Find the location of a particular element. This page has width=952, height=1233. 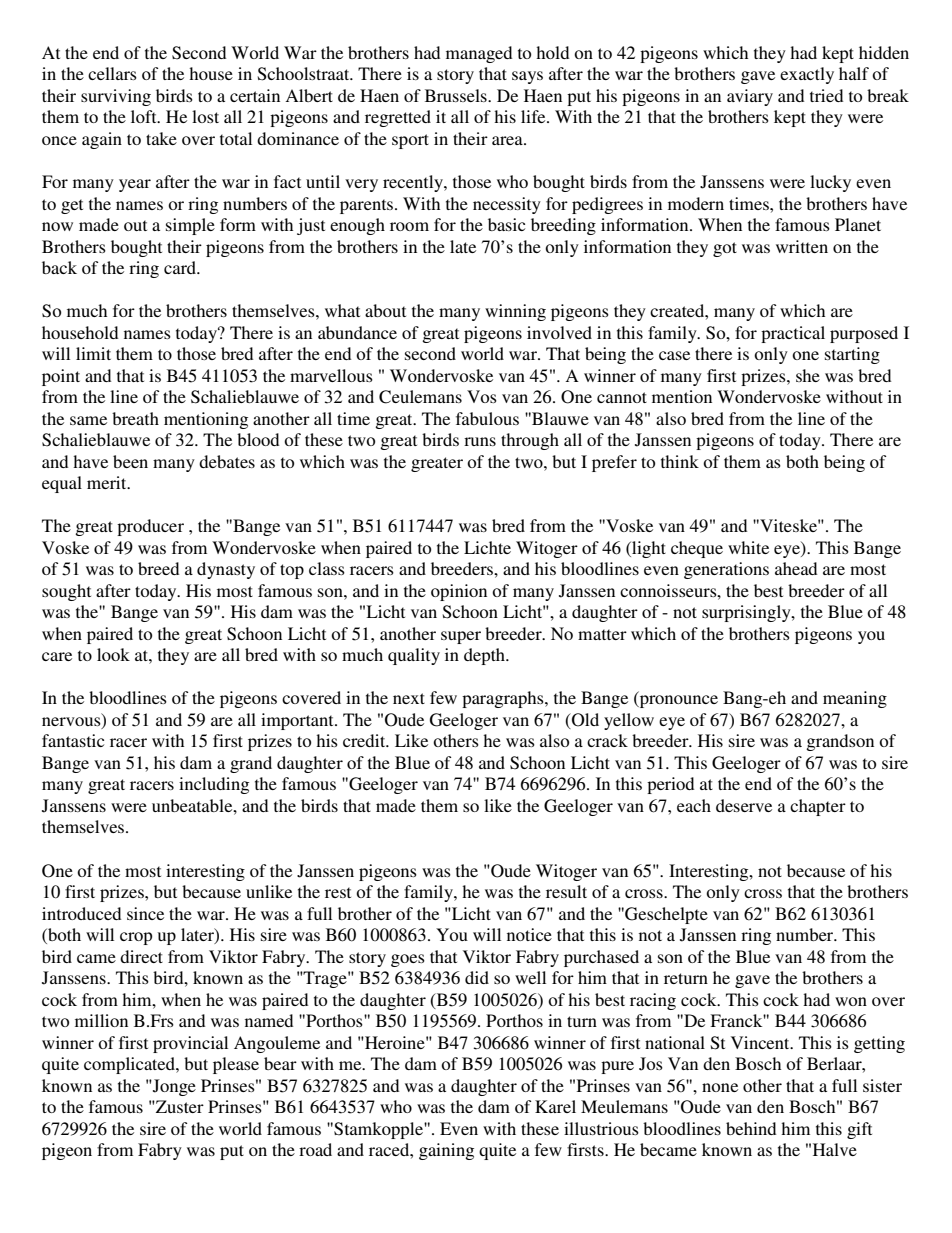

gaining is located at coordinates (446, 1151).
